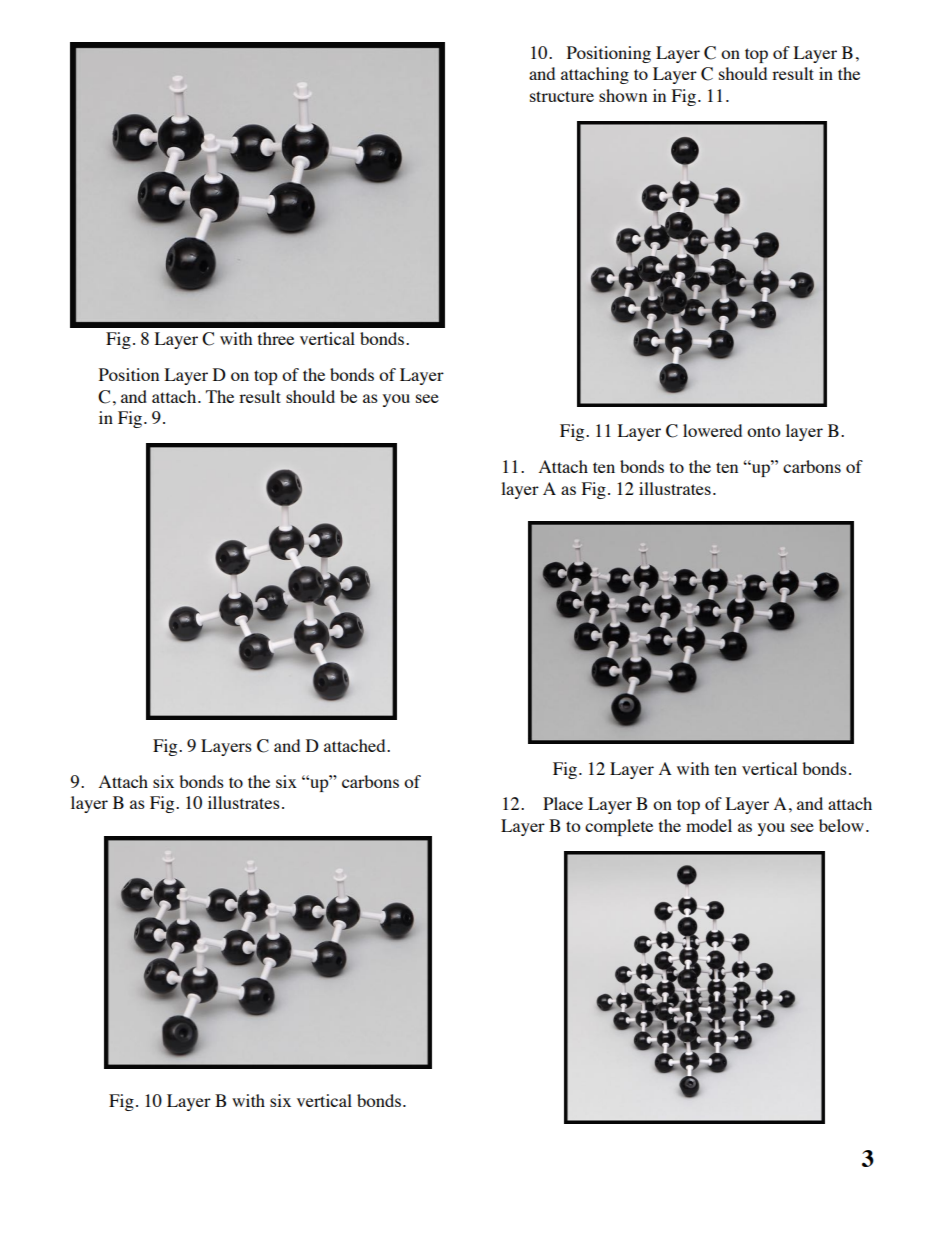 The image size is (952, 1233). What do you see at coordinates (623, 95) in the screenshot?
I see `shown` at bounding box center [623, 95].
